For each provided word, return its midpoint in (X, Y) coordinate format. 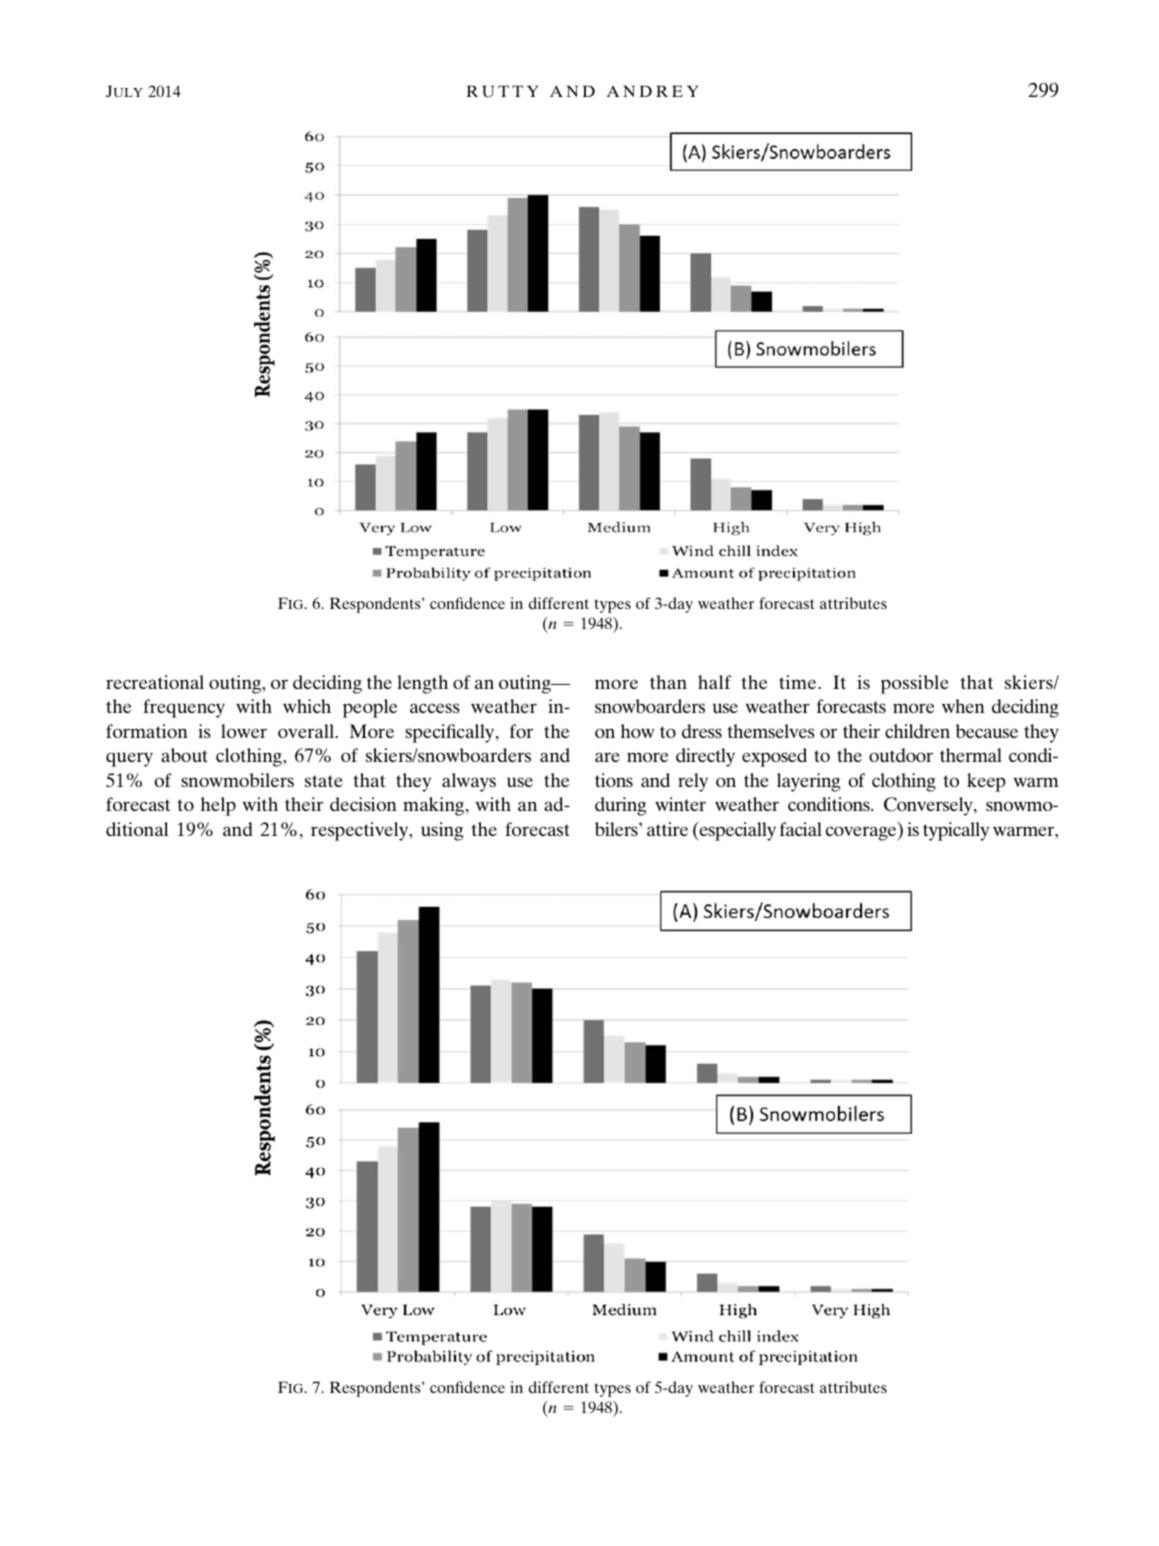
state (324, 781)
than (668, 682)
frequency (184, 708)
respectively (361, 831)
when (963, 706)
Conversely (929, 806)
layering (808, 782)
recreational (155, 682)
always (469, 782)
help (218, 806)
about (184, 755)
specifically (451, 733)
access (435, 708)
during (620, 806)
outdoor (901, 755)
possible (915, 684)
